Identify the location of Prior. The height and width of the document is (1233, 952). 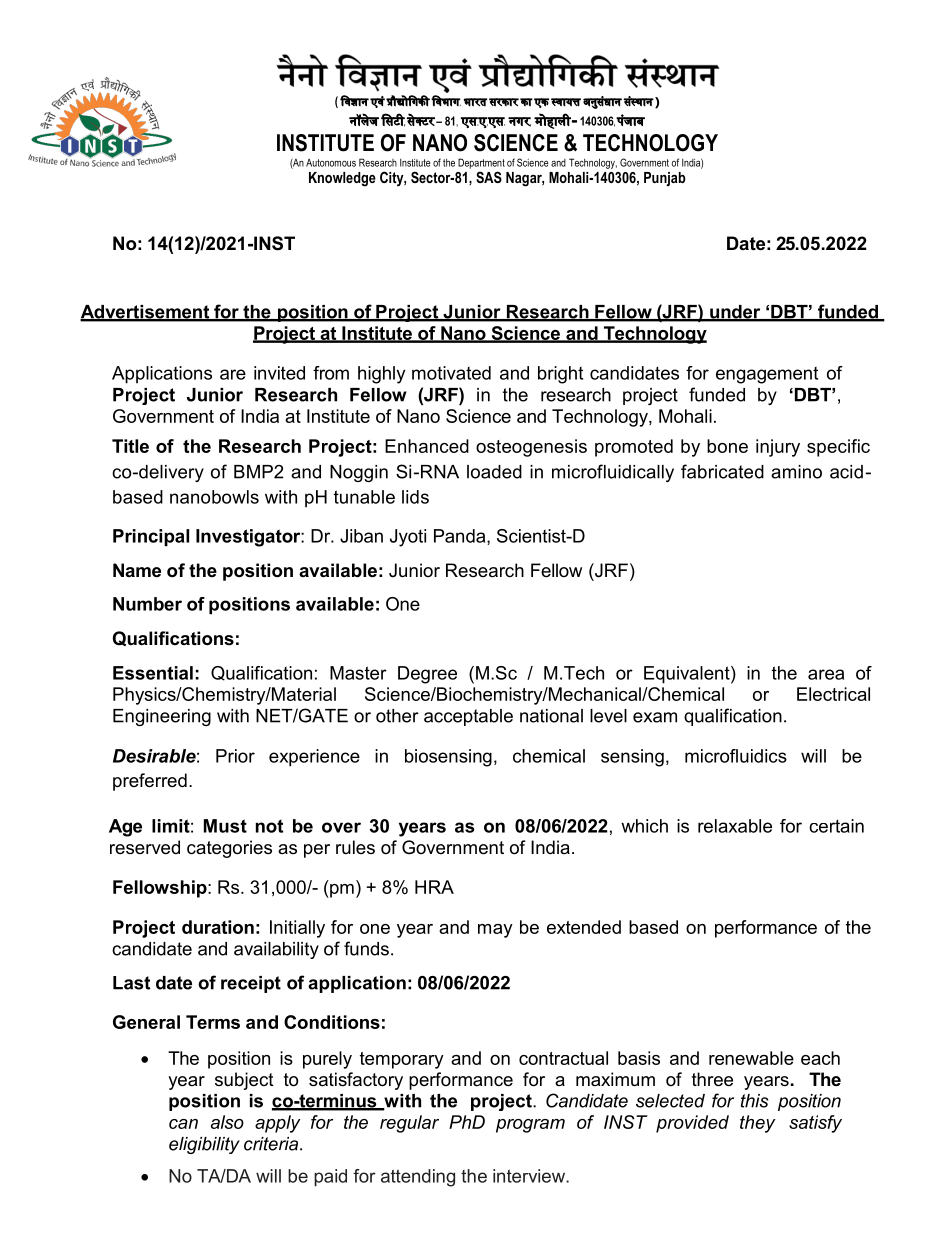
(235, 756).
